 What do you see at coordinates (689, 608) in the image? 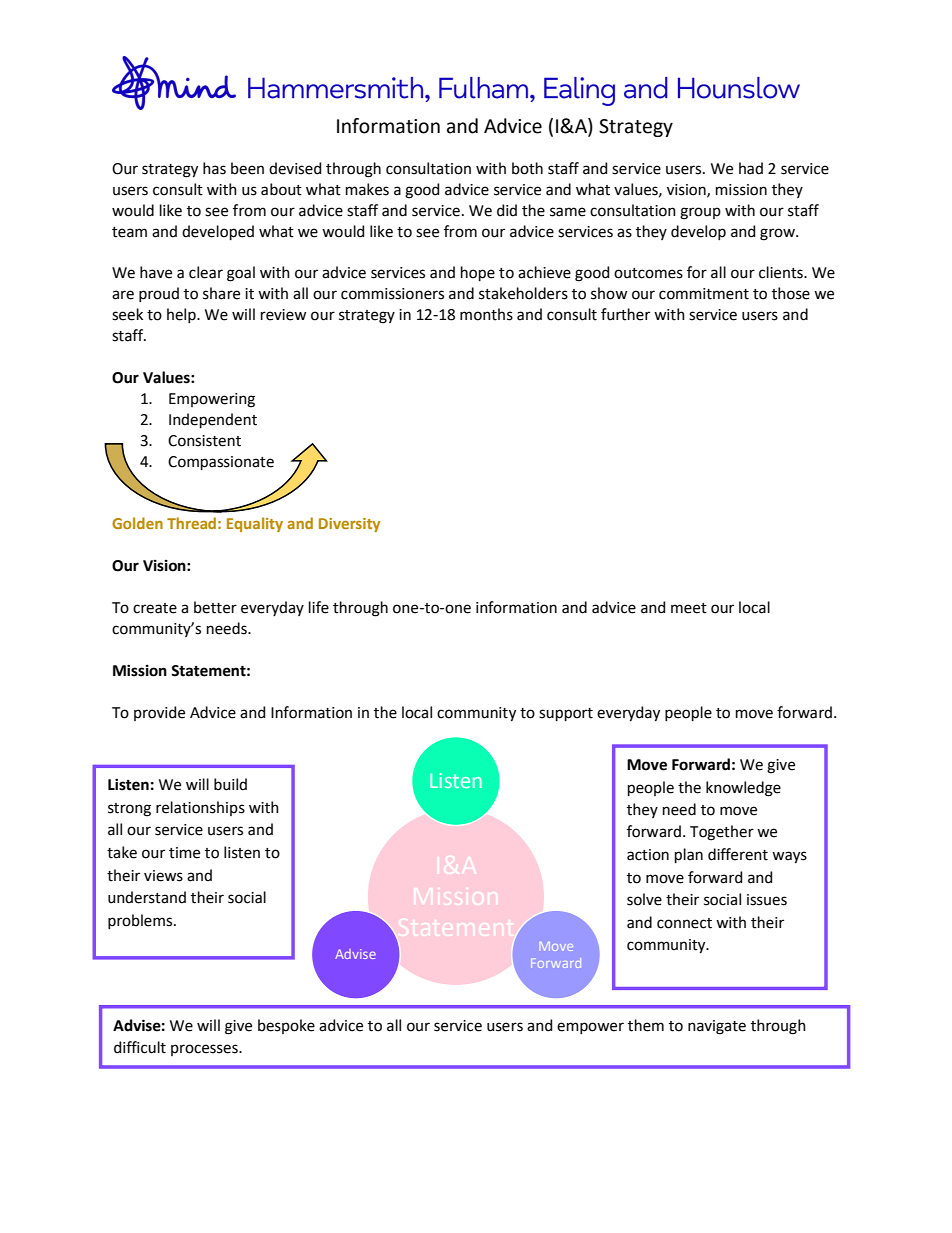
I see `meet` at bounding box center [689, 608].
